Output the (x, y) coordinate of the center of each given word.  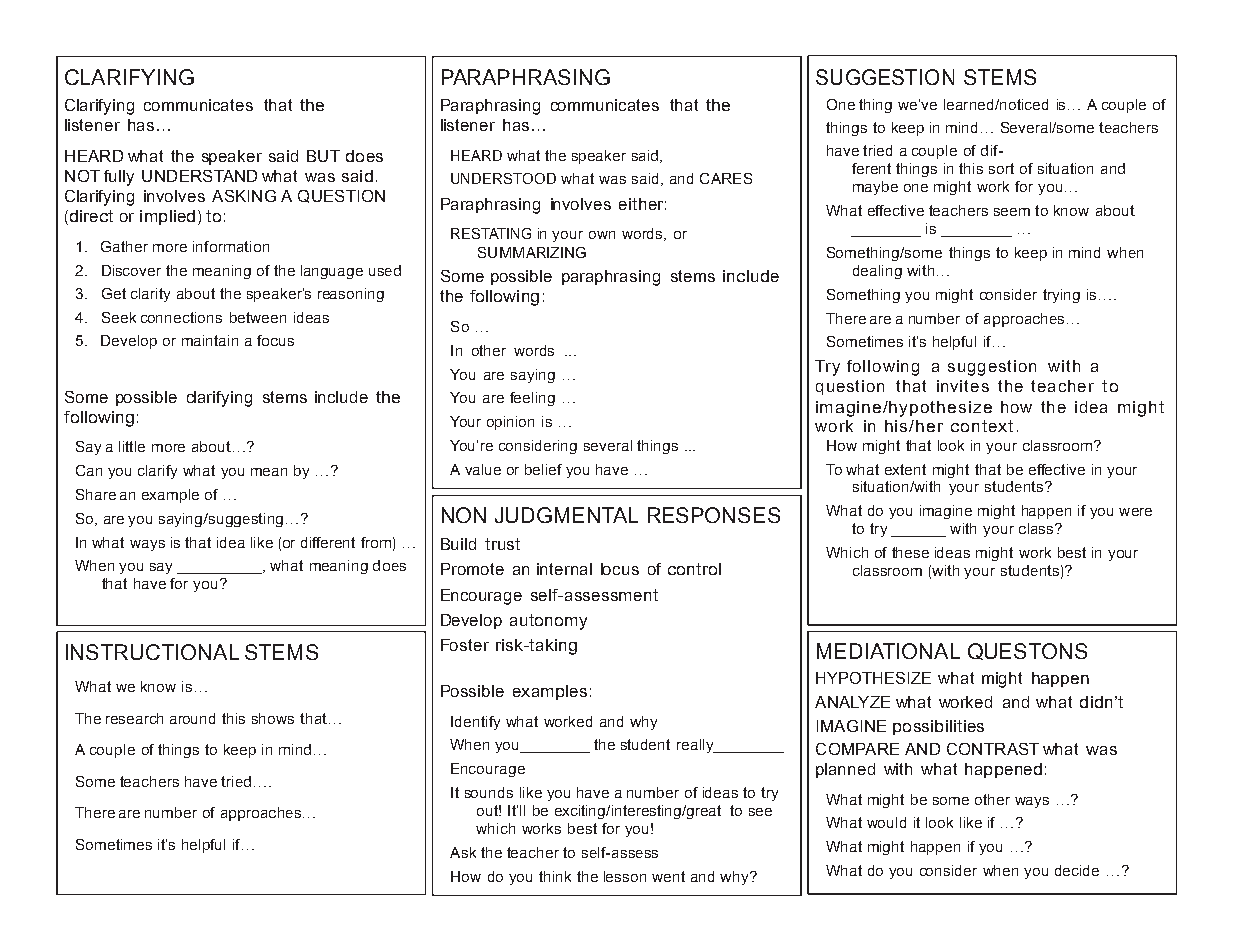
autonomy (548, 622)
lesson (625, 876)
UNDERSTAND (199, 176)
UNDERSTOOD (503, 178)
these (910, 552)
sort (1001, 168)
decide (1077, 870)
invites (963, 386)
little (132, 446)
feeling (532, 399)
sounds (489, 792)
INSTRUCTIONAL (152, 652)
